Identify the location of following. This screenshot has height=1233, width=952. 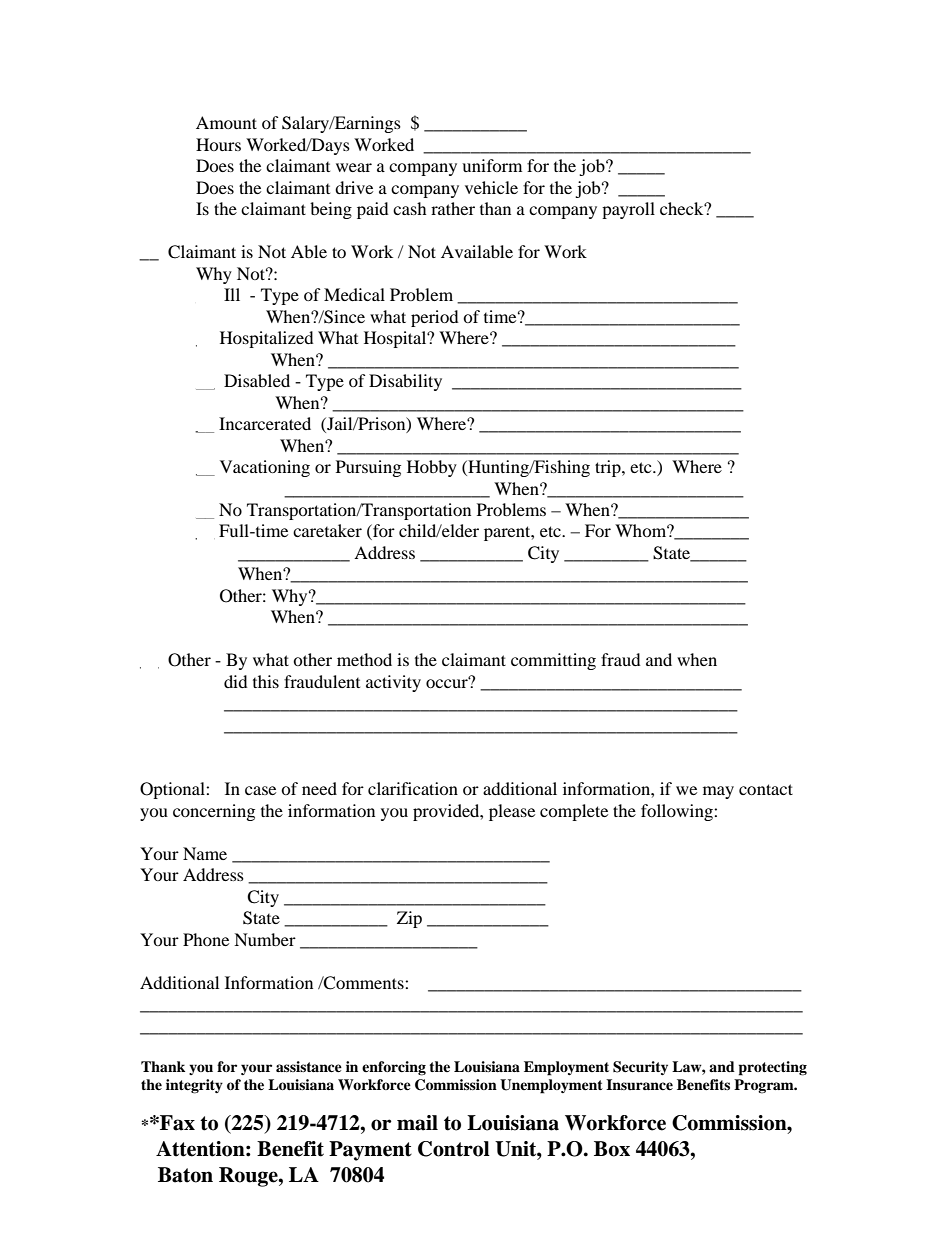
(678, 812).
